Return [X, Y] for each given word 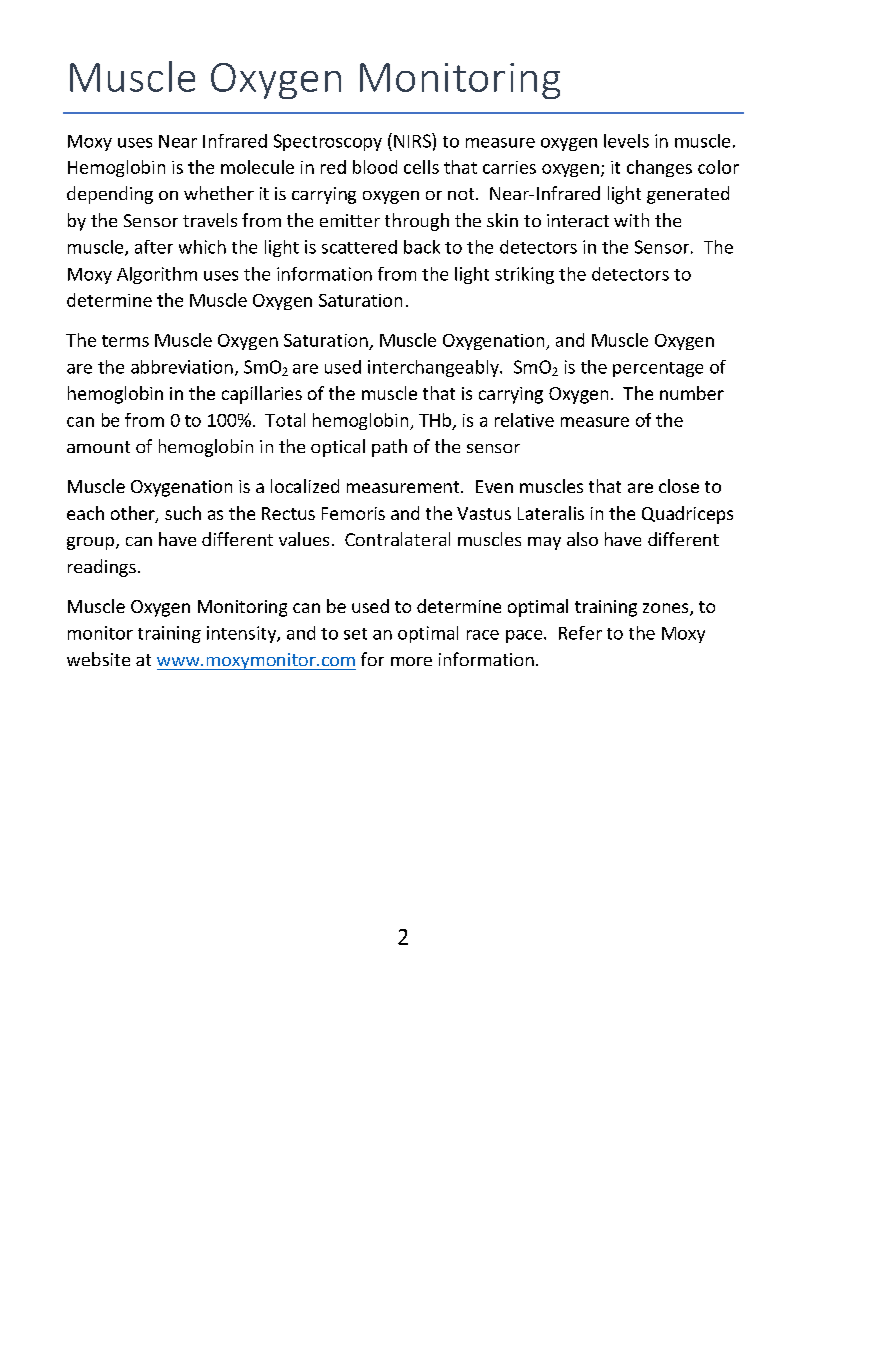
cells [421, 167]
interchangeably [434, 368]
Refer [580, 633]
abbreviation [182, 367]
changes [659, 168]
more [411, 661]
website [98, 659]
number [692, 393]
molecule [257, 167]
